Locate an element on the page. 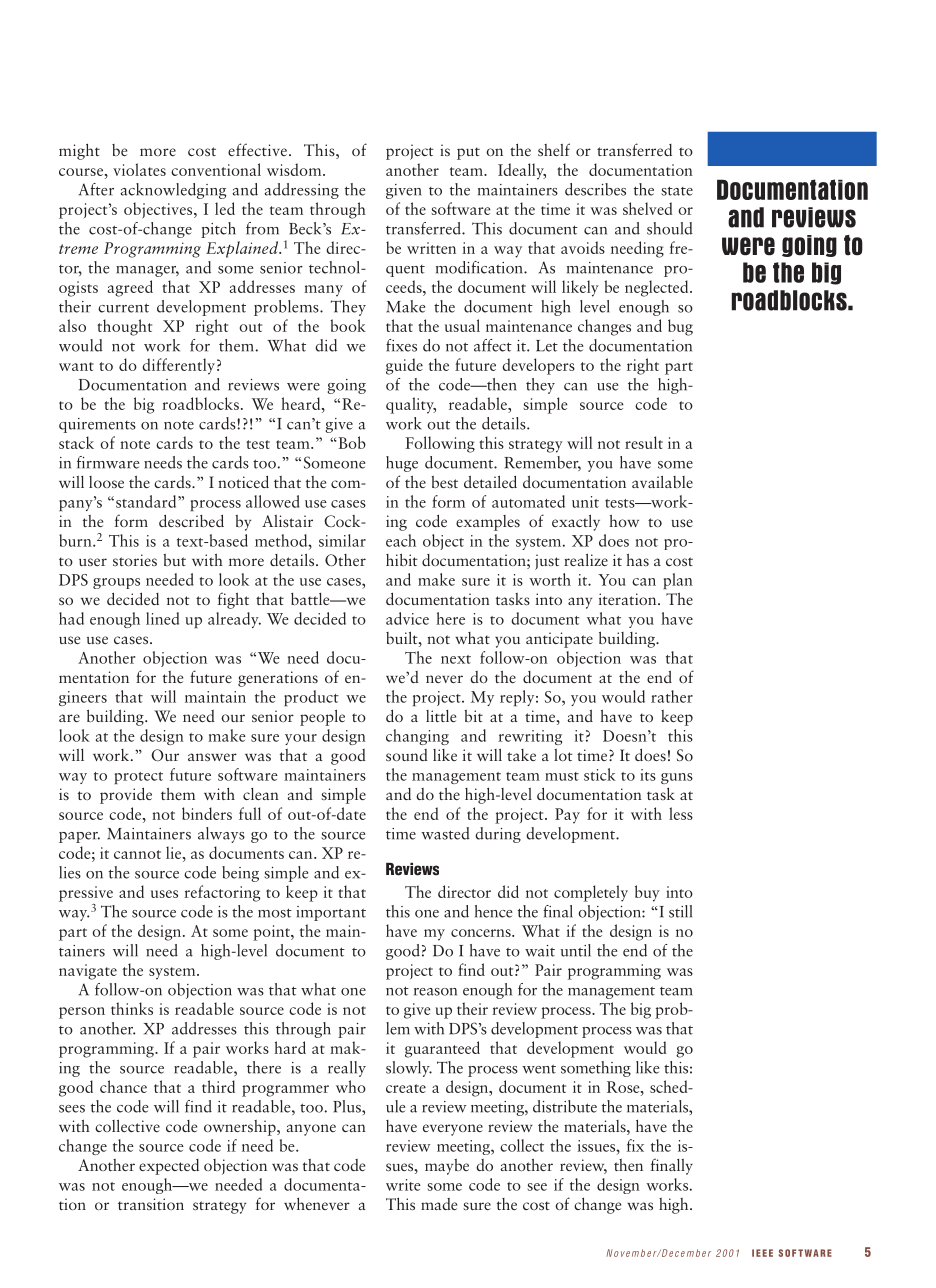 The width and height of the image is (936, 1288). result is located at coordinates (644, 442).
